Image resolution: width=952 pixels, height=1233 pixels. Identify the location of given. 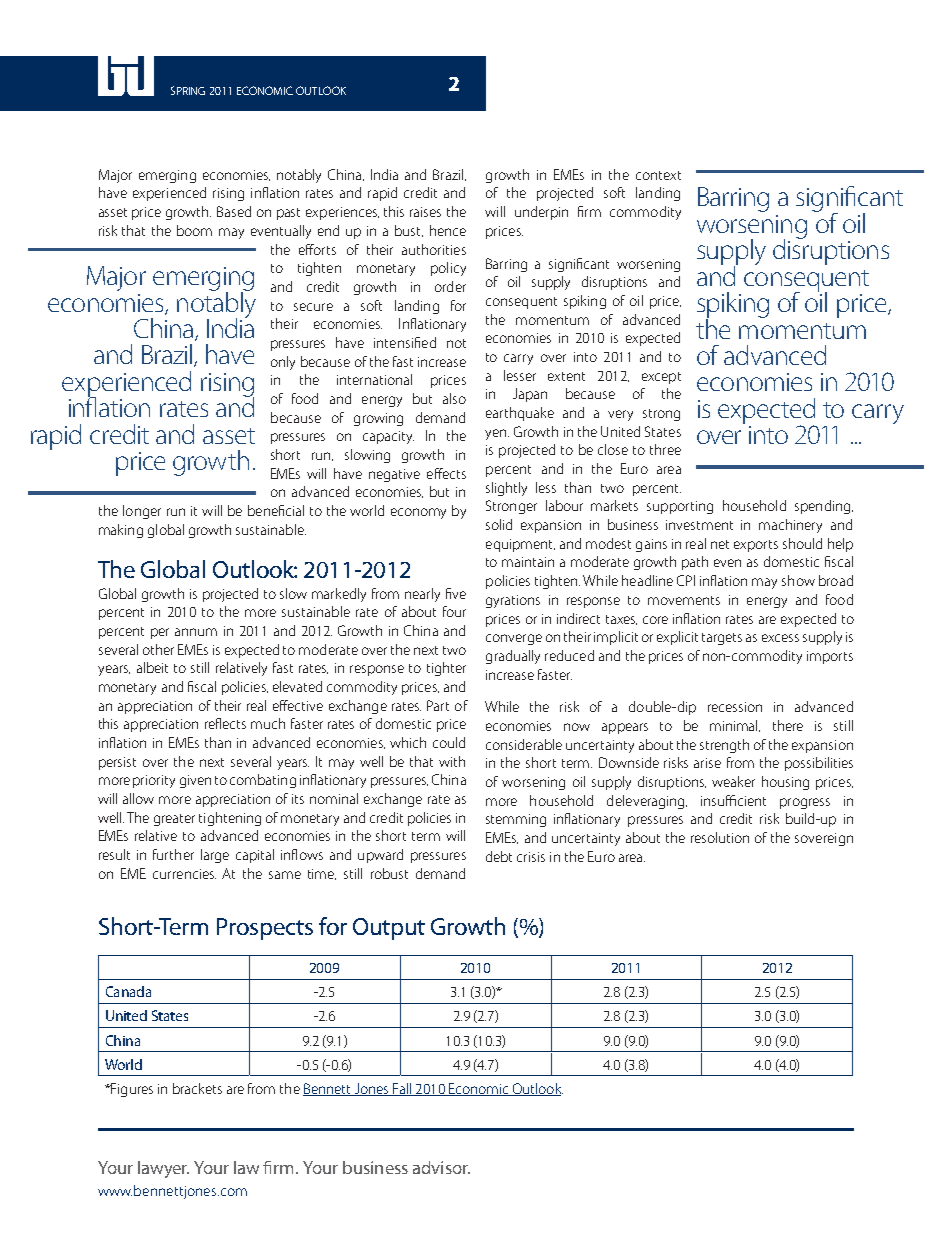
(195, 781).
